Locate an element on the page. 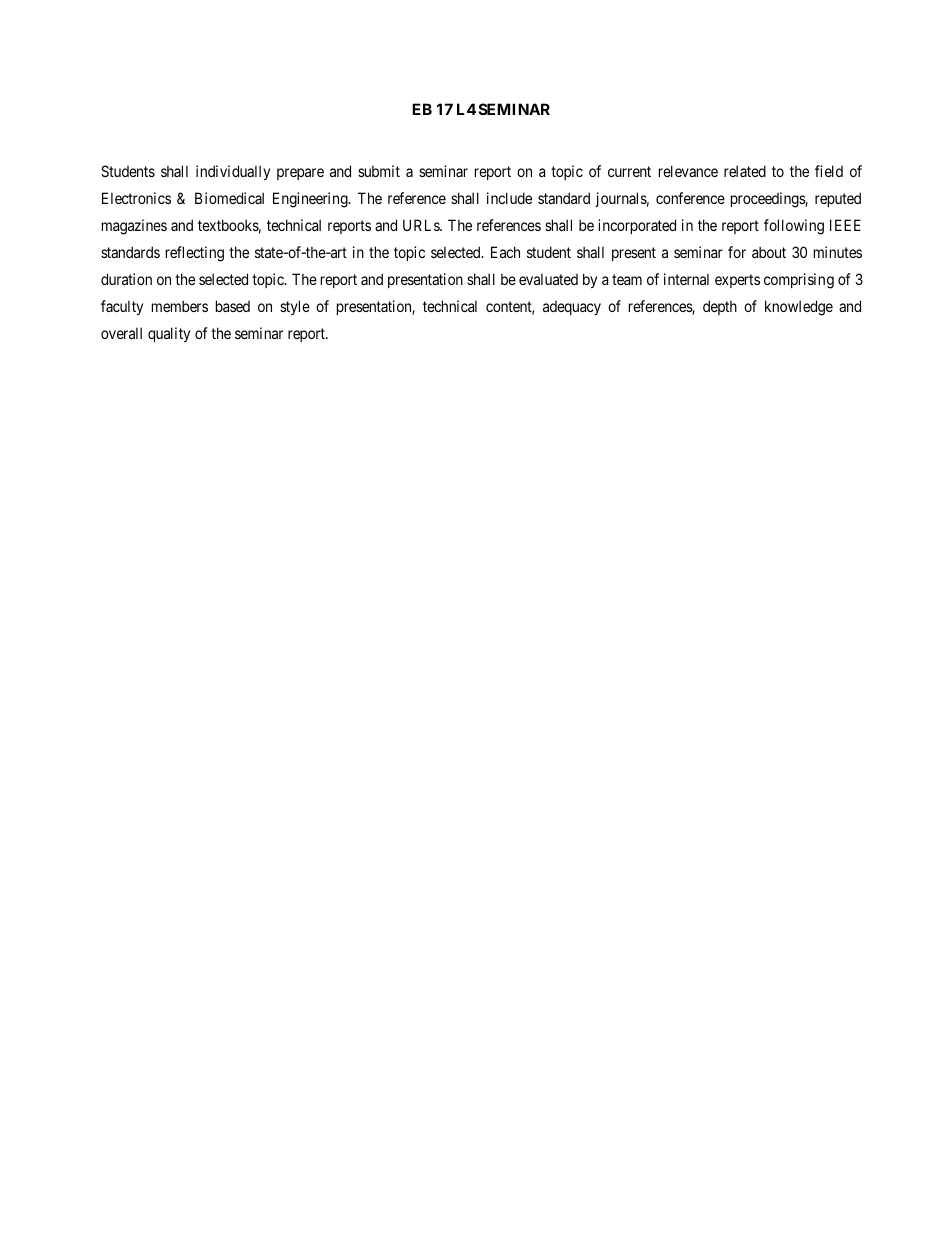 The height and width of the image is (1233, 952). adequacy is located at coordinates (572, 308).
